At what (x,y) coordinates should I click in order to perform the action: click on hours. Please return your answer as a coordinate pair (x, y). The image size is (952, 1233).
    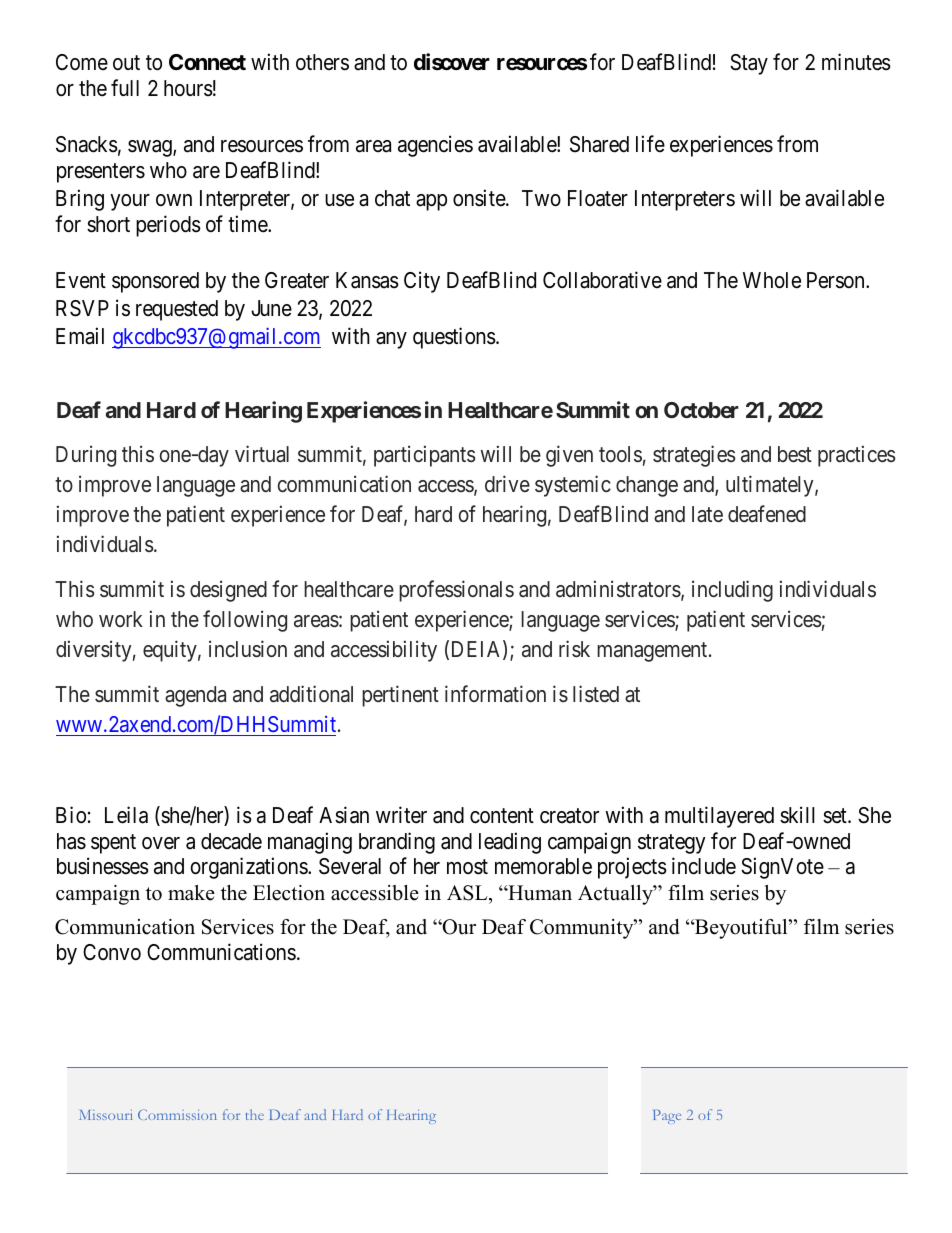
    Looking at the image, I should click on (188, 88).
